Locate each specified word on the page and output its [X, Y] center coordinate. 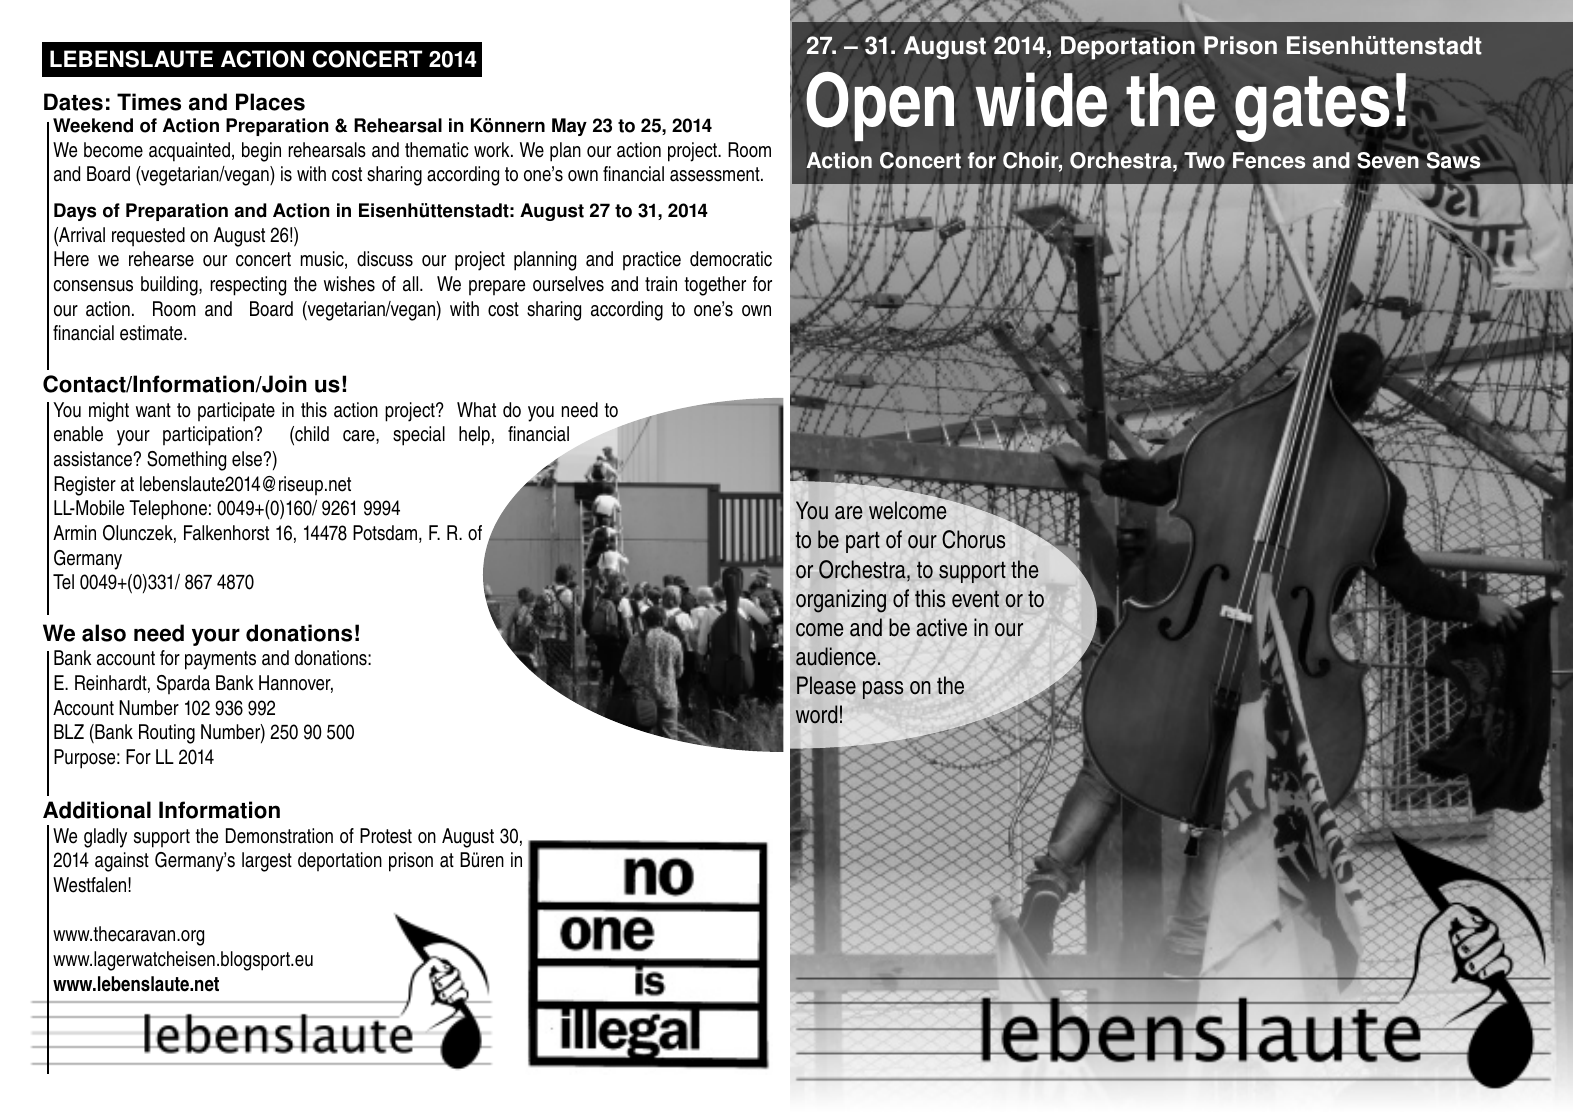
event [975, 599]
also [104, 633]
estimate [152, 333]
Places [270, 102]
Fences [1269, 160]
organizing [841, 601]
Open [880, 106]
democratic [731, 259]
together [715, 286]
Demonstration [279, 836]
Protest [386, 836]
